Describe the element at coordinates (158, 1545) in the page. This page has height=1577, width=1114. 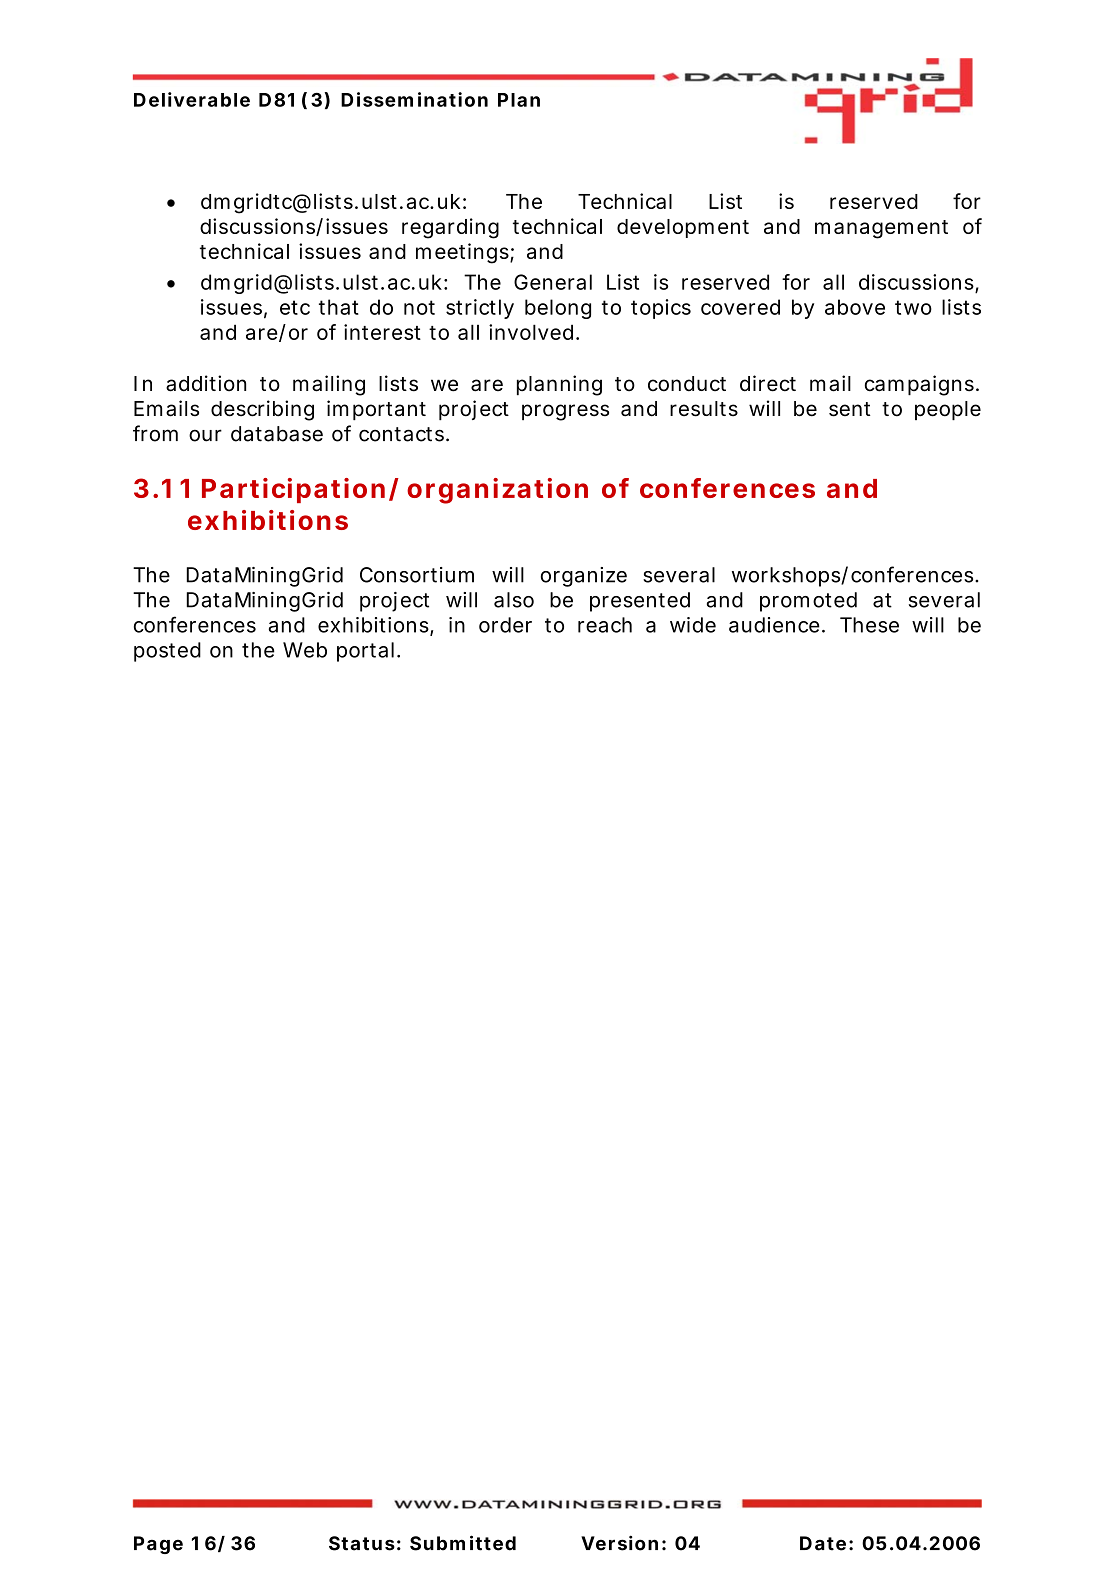
I see `Page` at that location.
